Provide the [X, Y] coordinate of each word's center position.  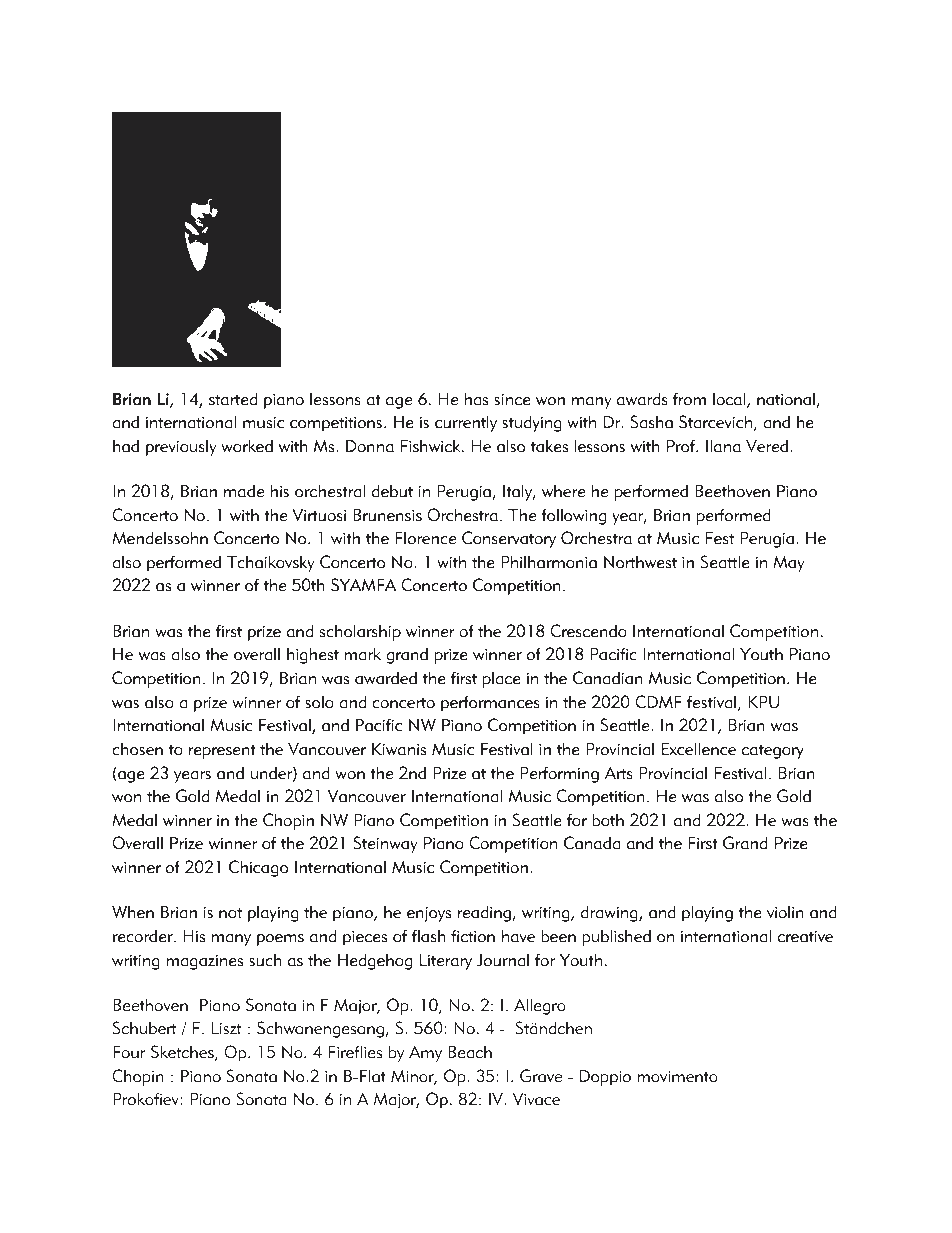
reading [485, 914]
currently [466, 424]
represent [222, 752]
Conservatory [509, 539]
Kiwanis [399, 749]
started [233, 399]
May [789, 564]
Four [129, 1052]
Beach [470, 1052]
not [230, 913]
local [730, 400]
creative [805, 936]
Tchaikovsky [271, 564]
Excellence [699, 749]
